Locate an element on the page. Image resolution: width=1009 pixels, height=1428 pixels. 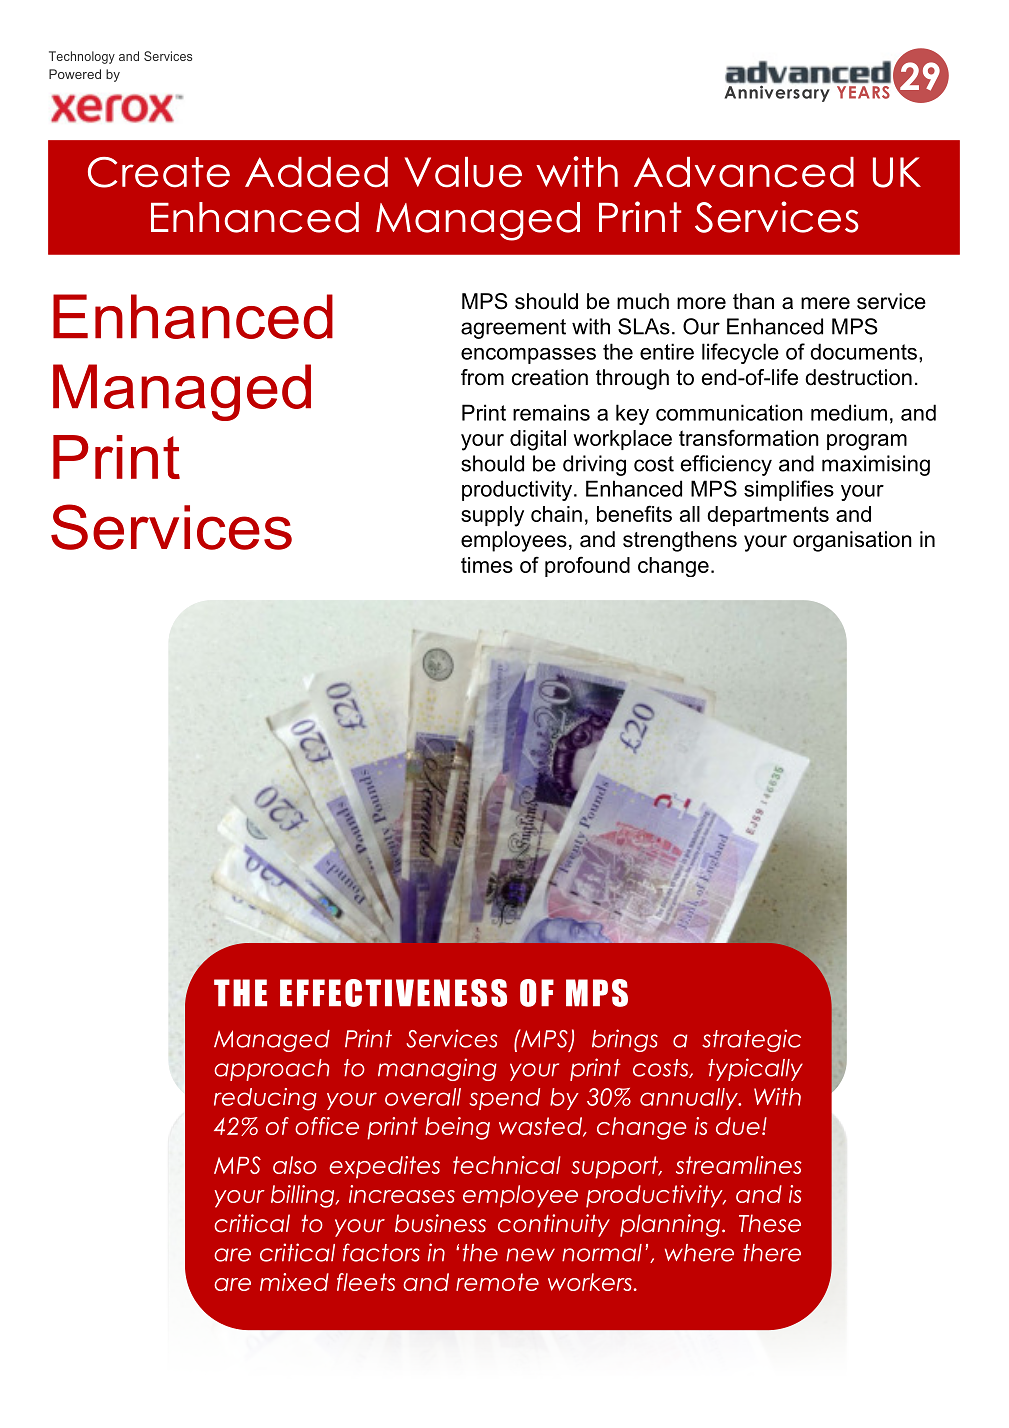
strategic is located at coordinates (751, 1040).
